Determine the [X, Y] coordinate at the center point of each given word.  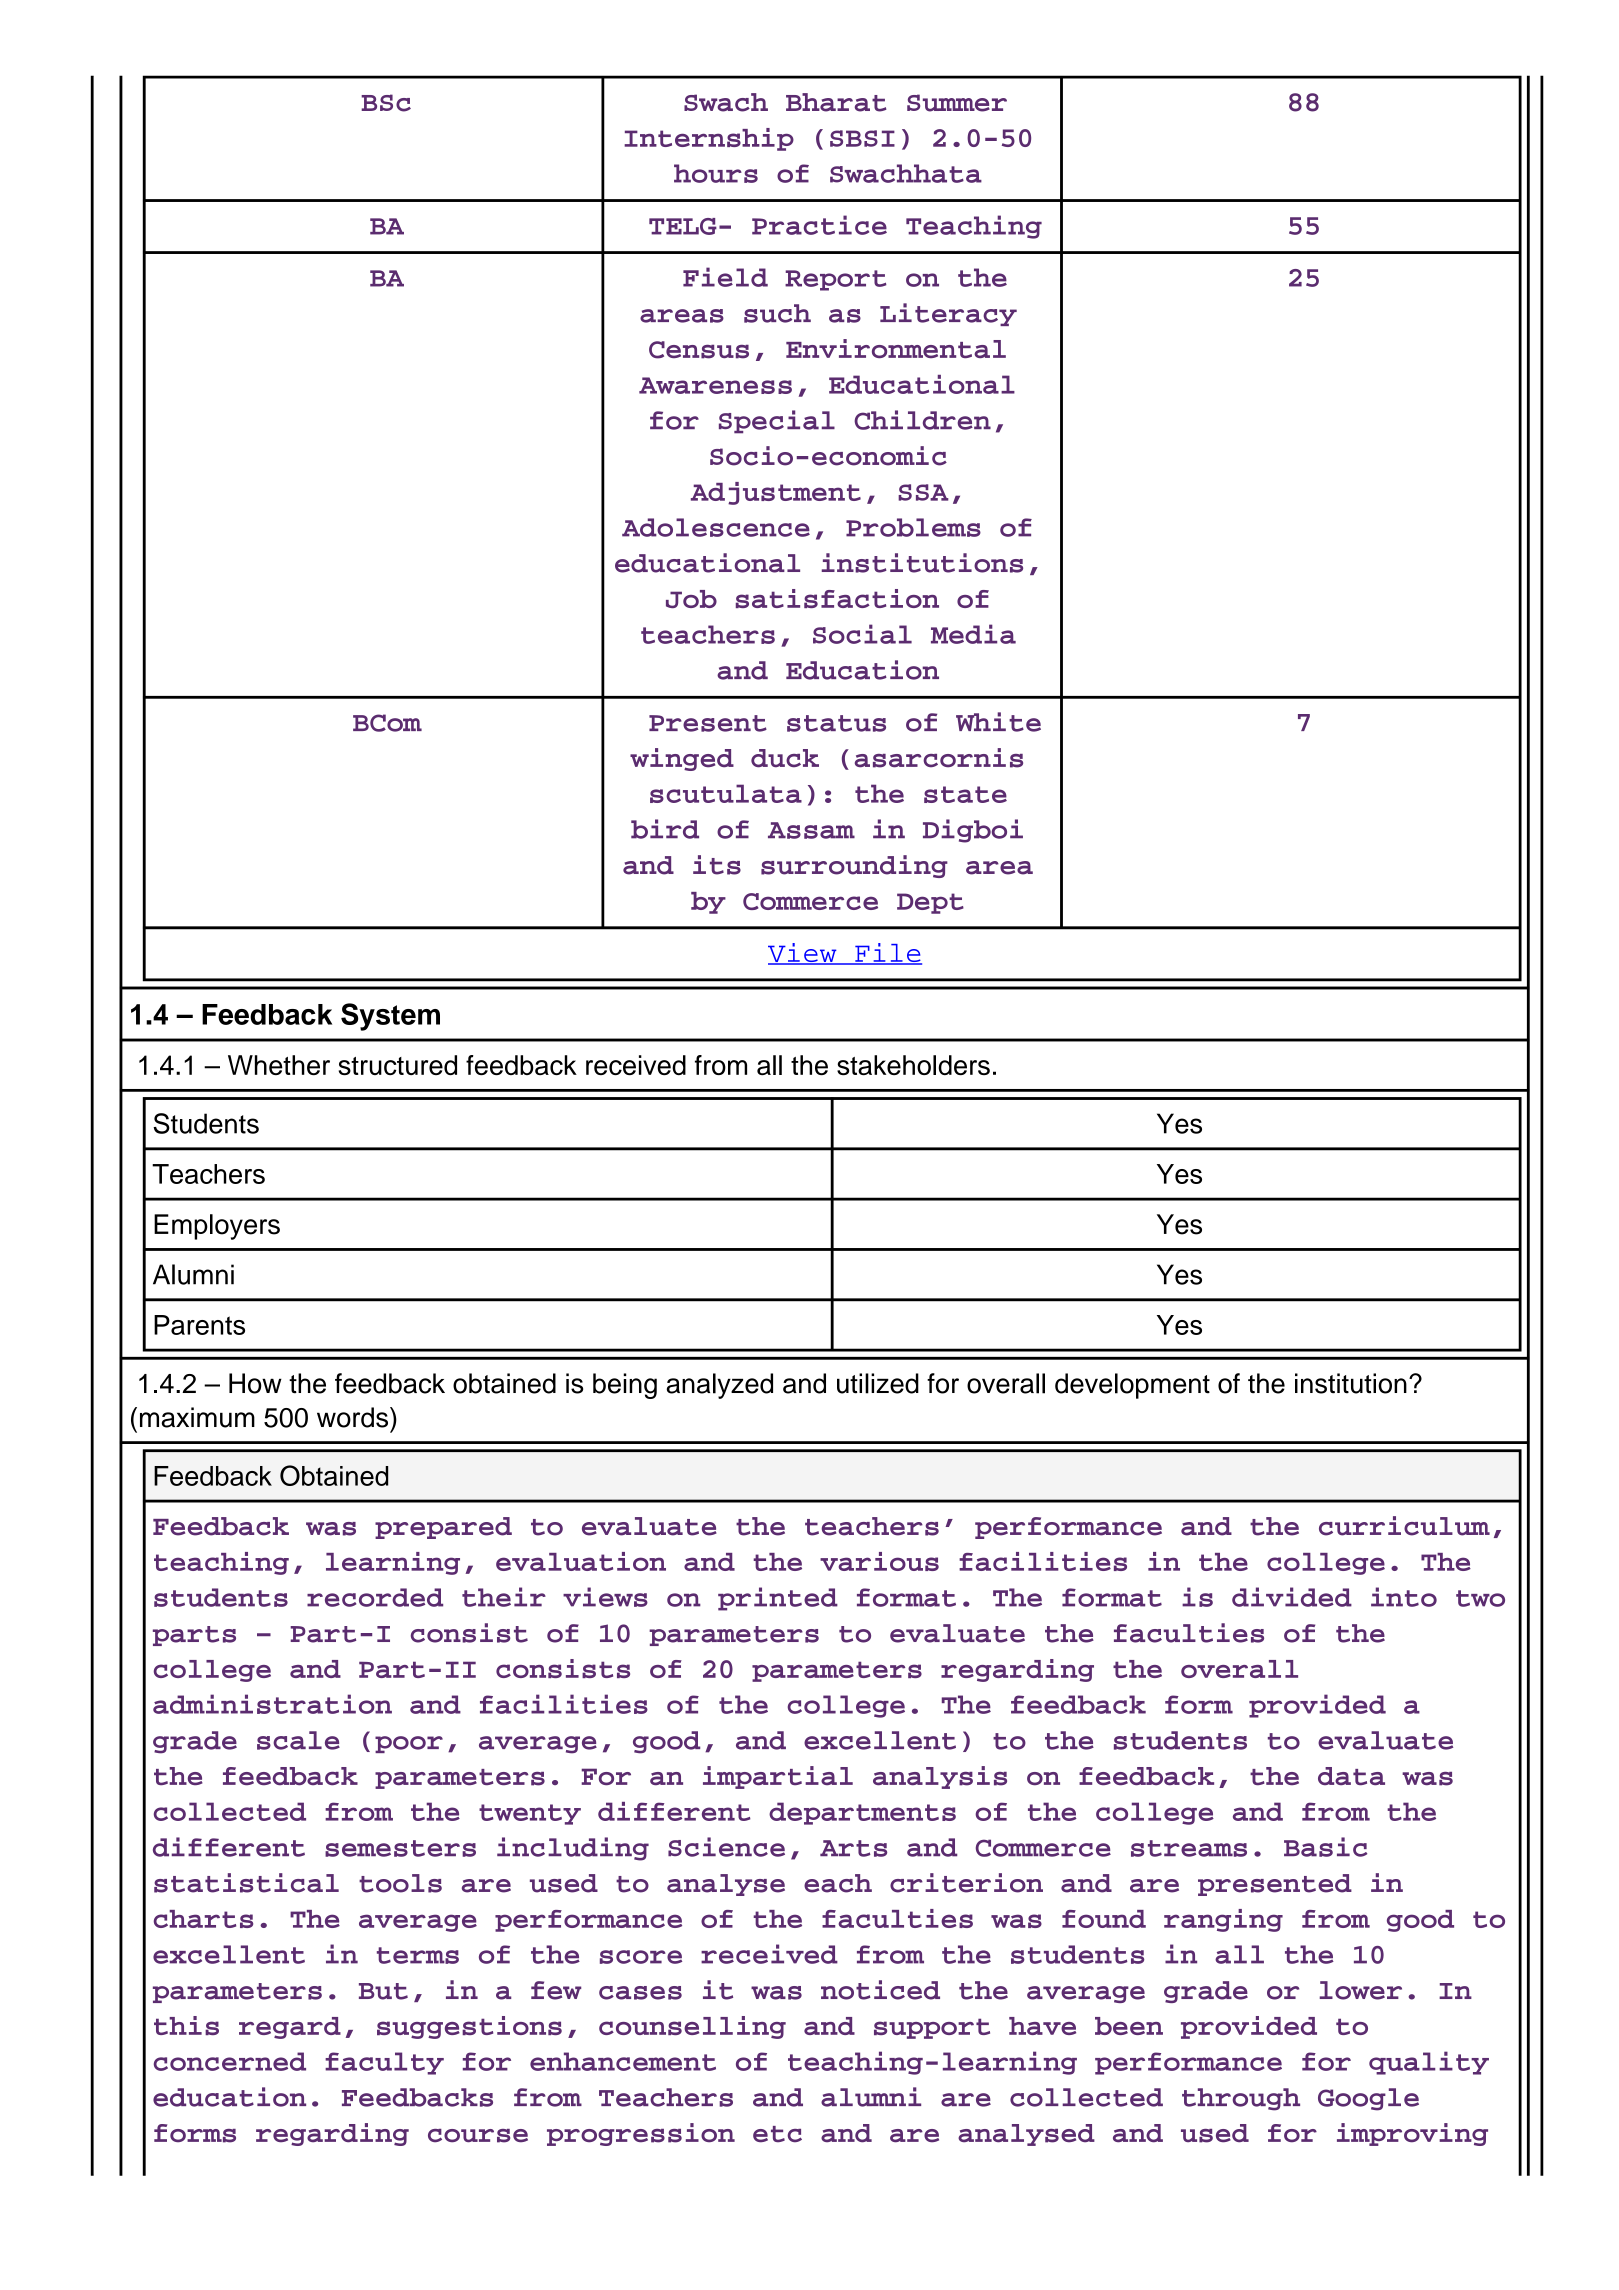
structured [398, 1065]
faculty [384, 2063]
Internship [709, 139]
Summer [957, 103]
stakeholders [913, 1065]
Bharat [836, 102]
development [1132, 1386]
